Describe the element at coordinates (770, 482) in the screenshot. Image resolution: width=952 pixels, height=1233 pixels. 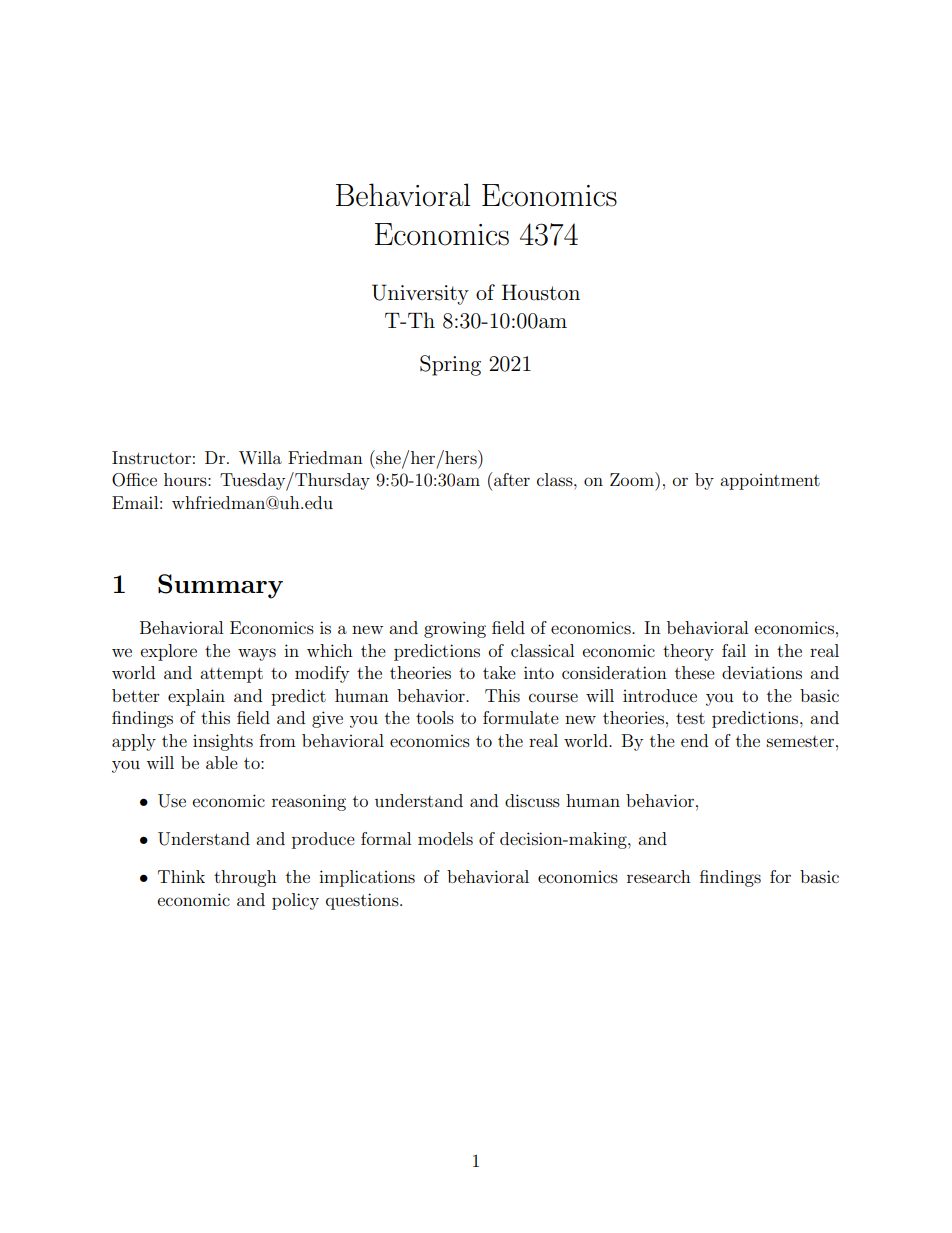
I see `appointment` at that location.
